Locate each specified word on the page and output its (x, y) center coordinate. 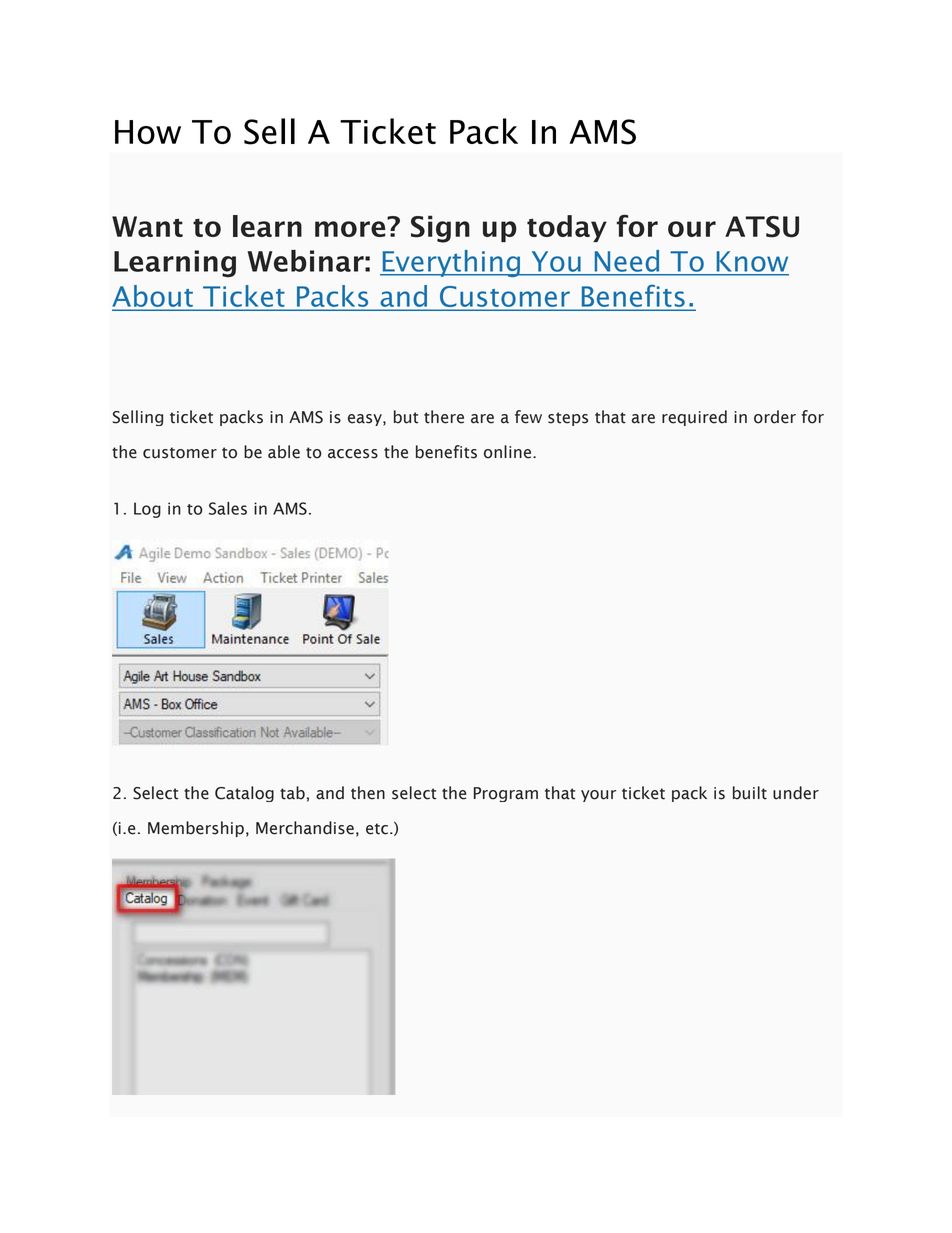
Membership (196, 829)
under (796, 793)
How (148, 132)
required (694, 418)
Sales (228, 508)
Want (147, 226)
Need (627, 261)
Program (506, 794)
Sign (440, 229)
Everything (451, 263)
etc (377, 829)
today (567, 228)
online (509, 452)
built (750, 793)
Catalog (244, 794)
